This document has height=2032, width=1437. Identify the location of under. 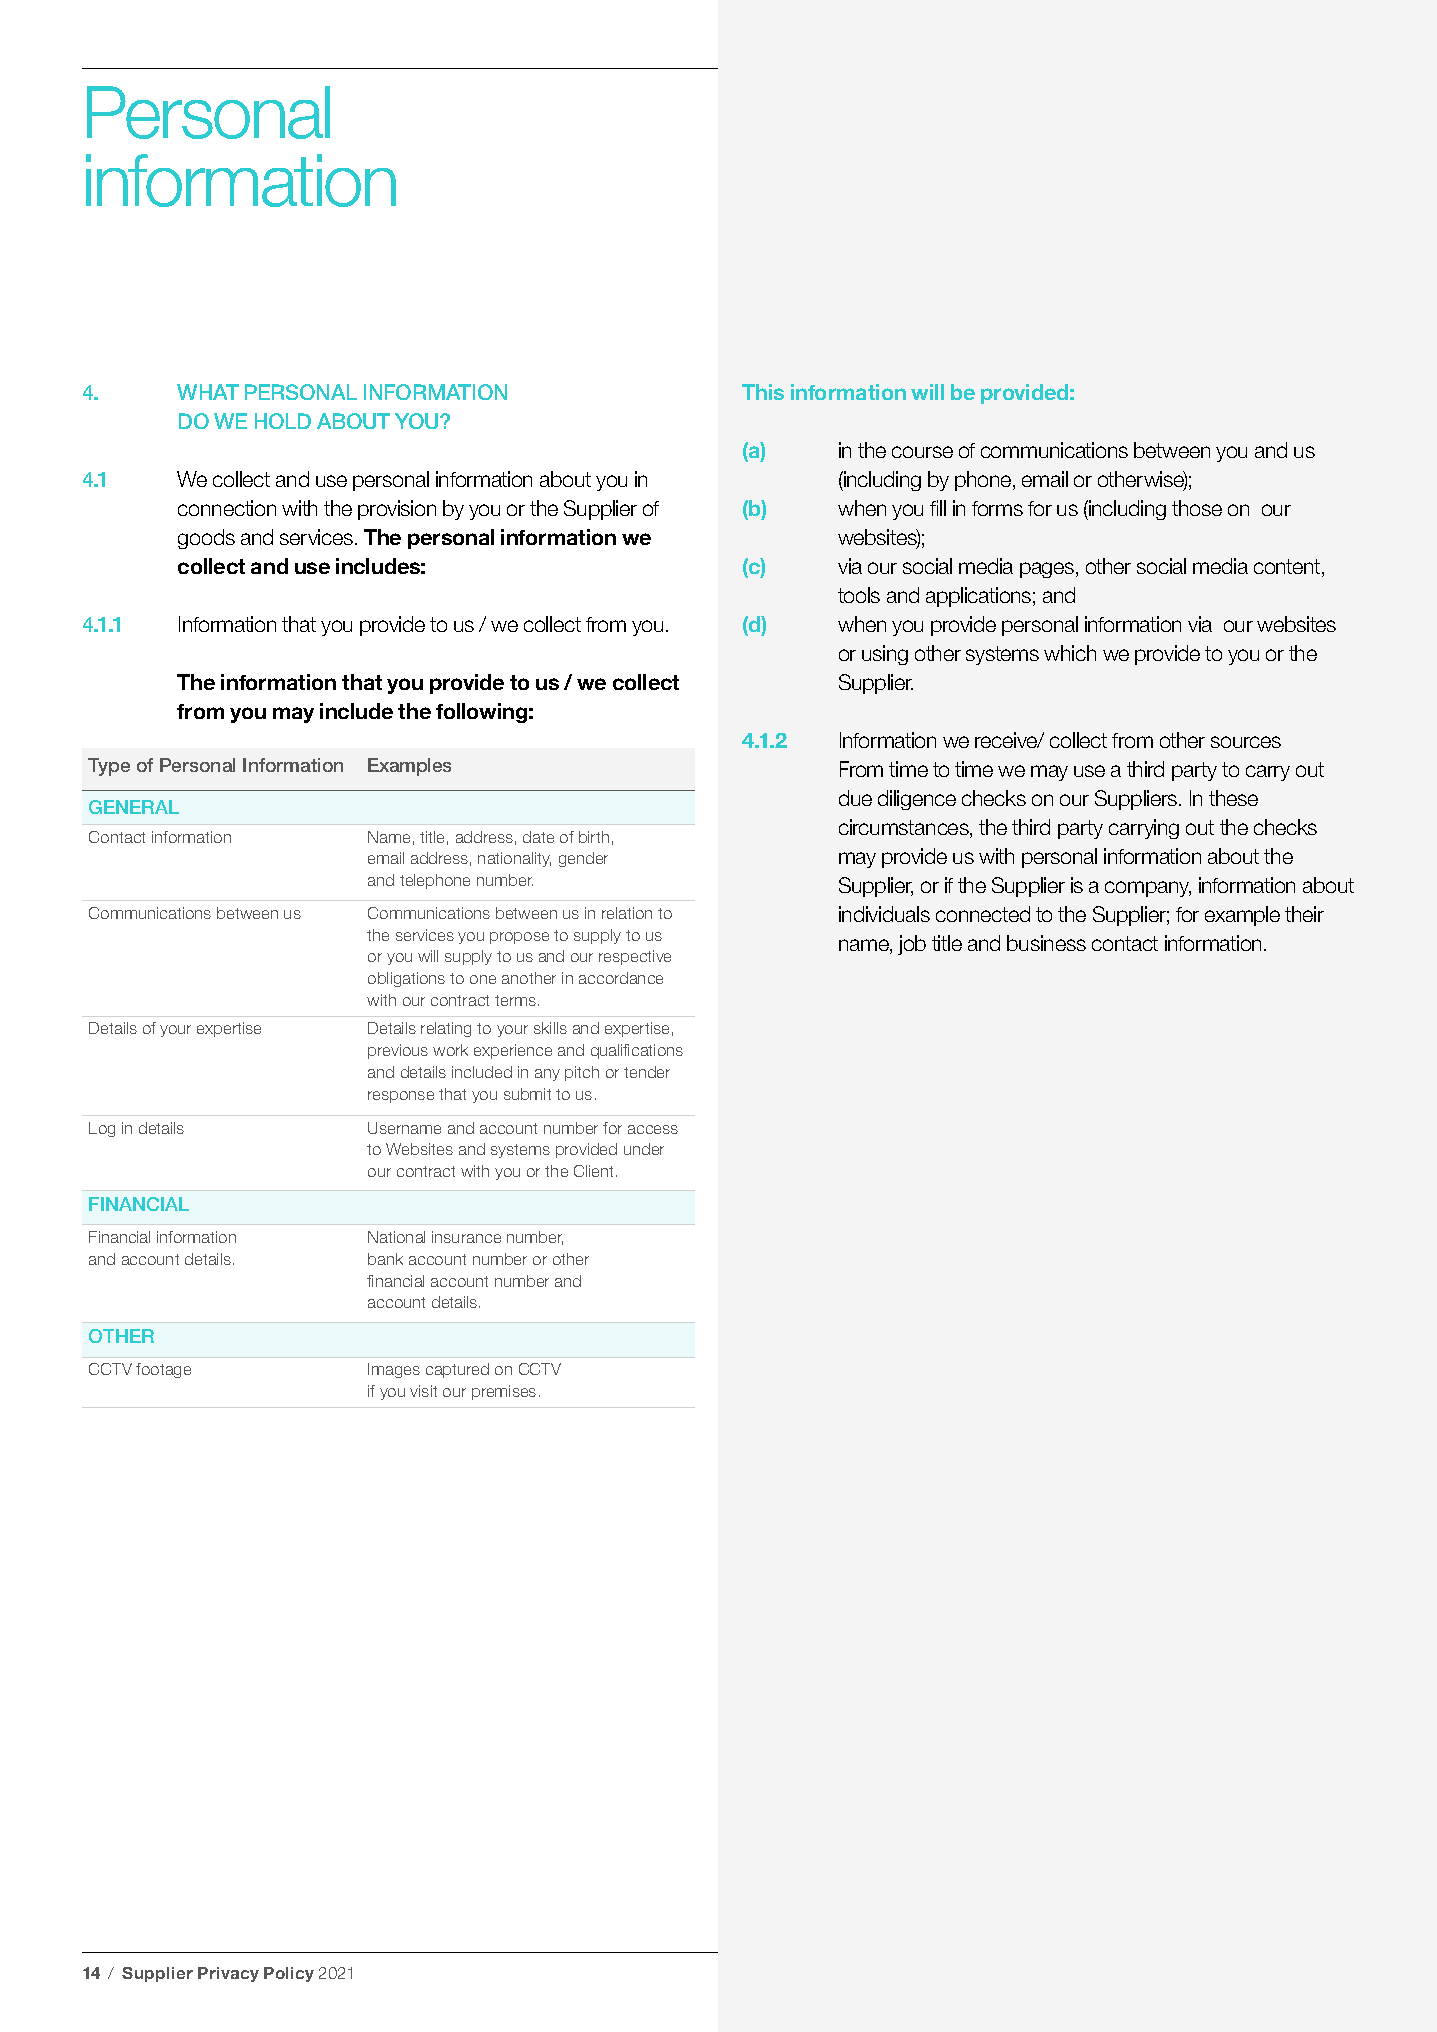
(644, 1149).
